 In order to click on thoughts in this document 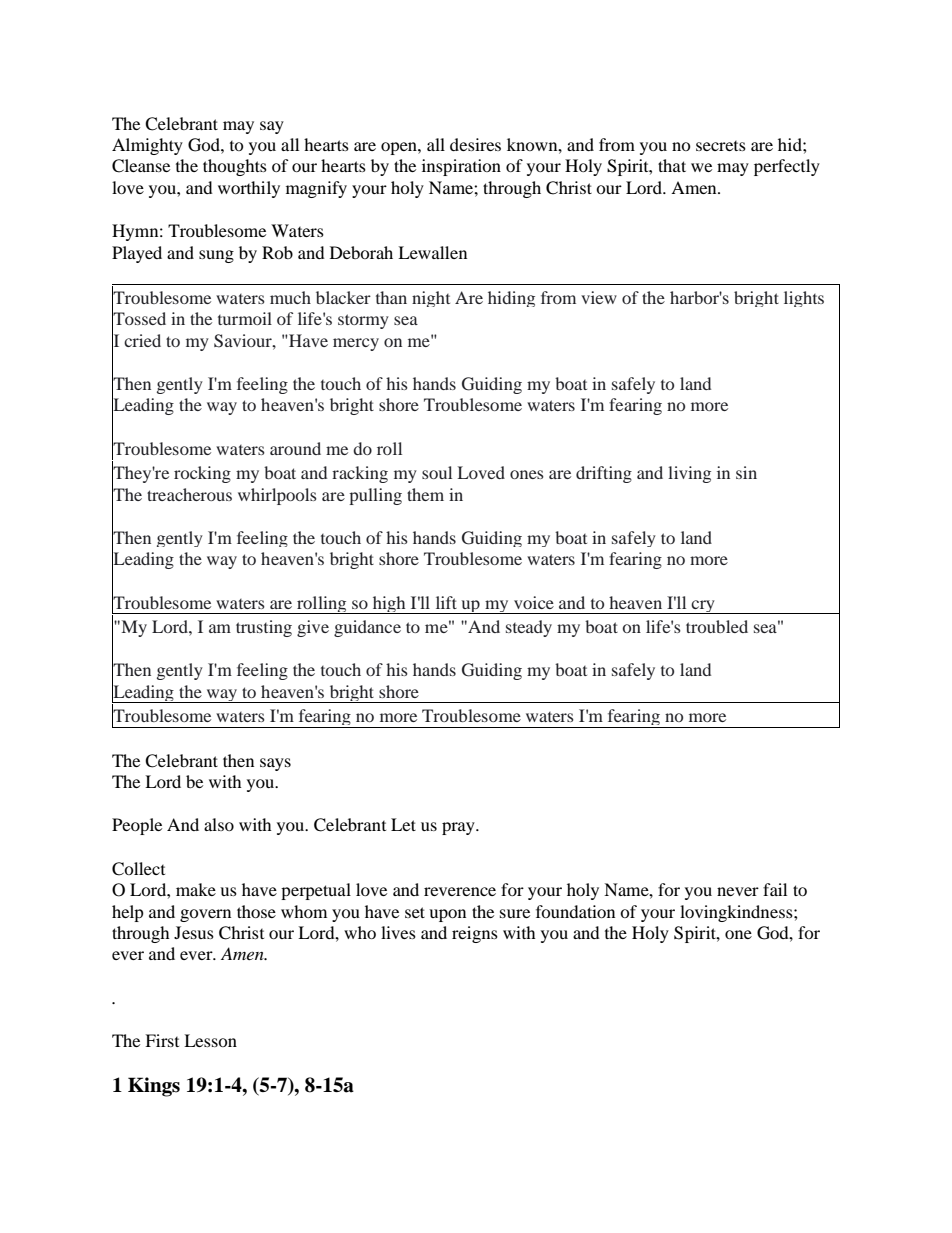, I will do `click(235, 167)`.
